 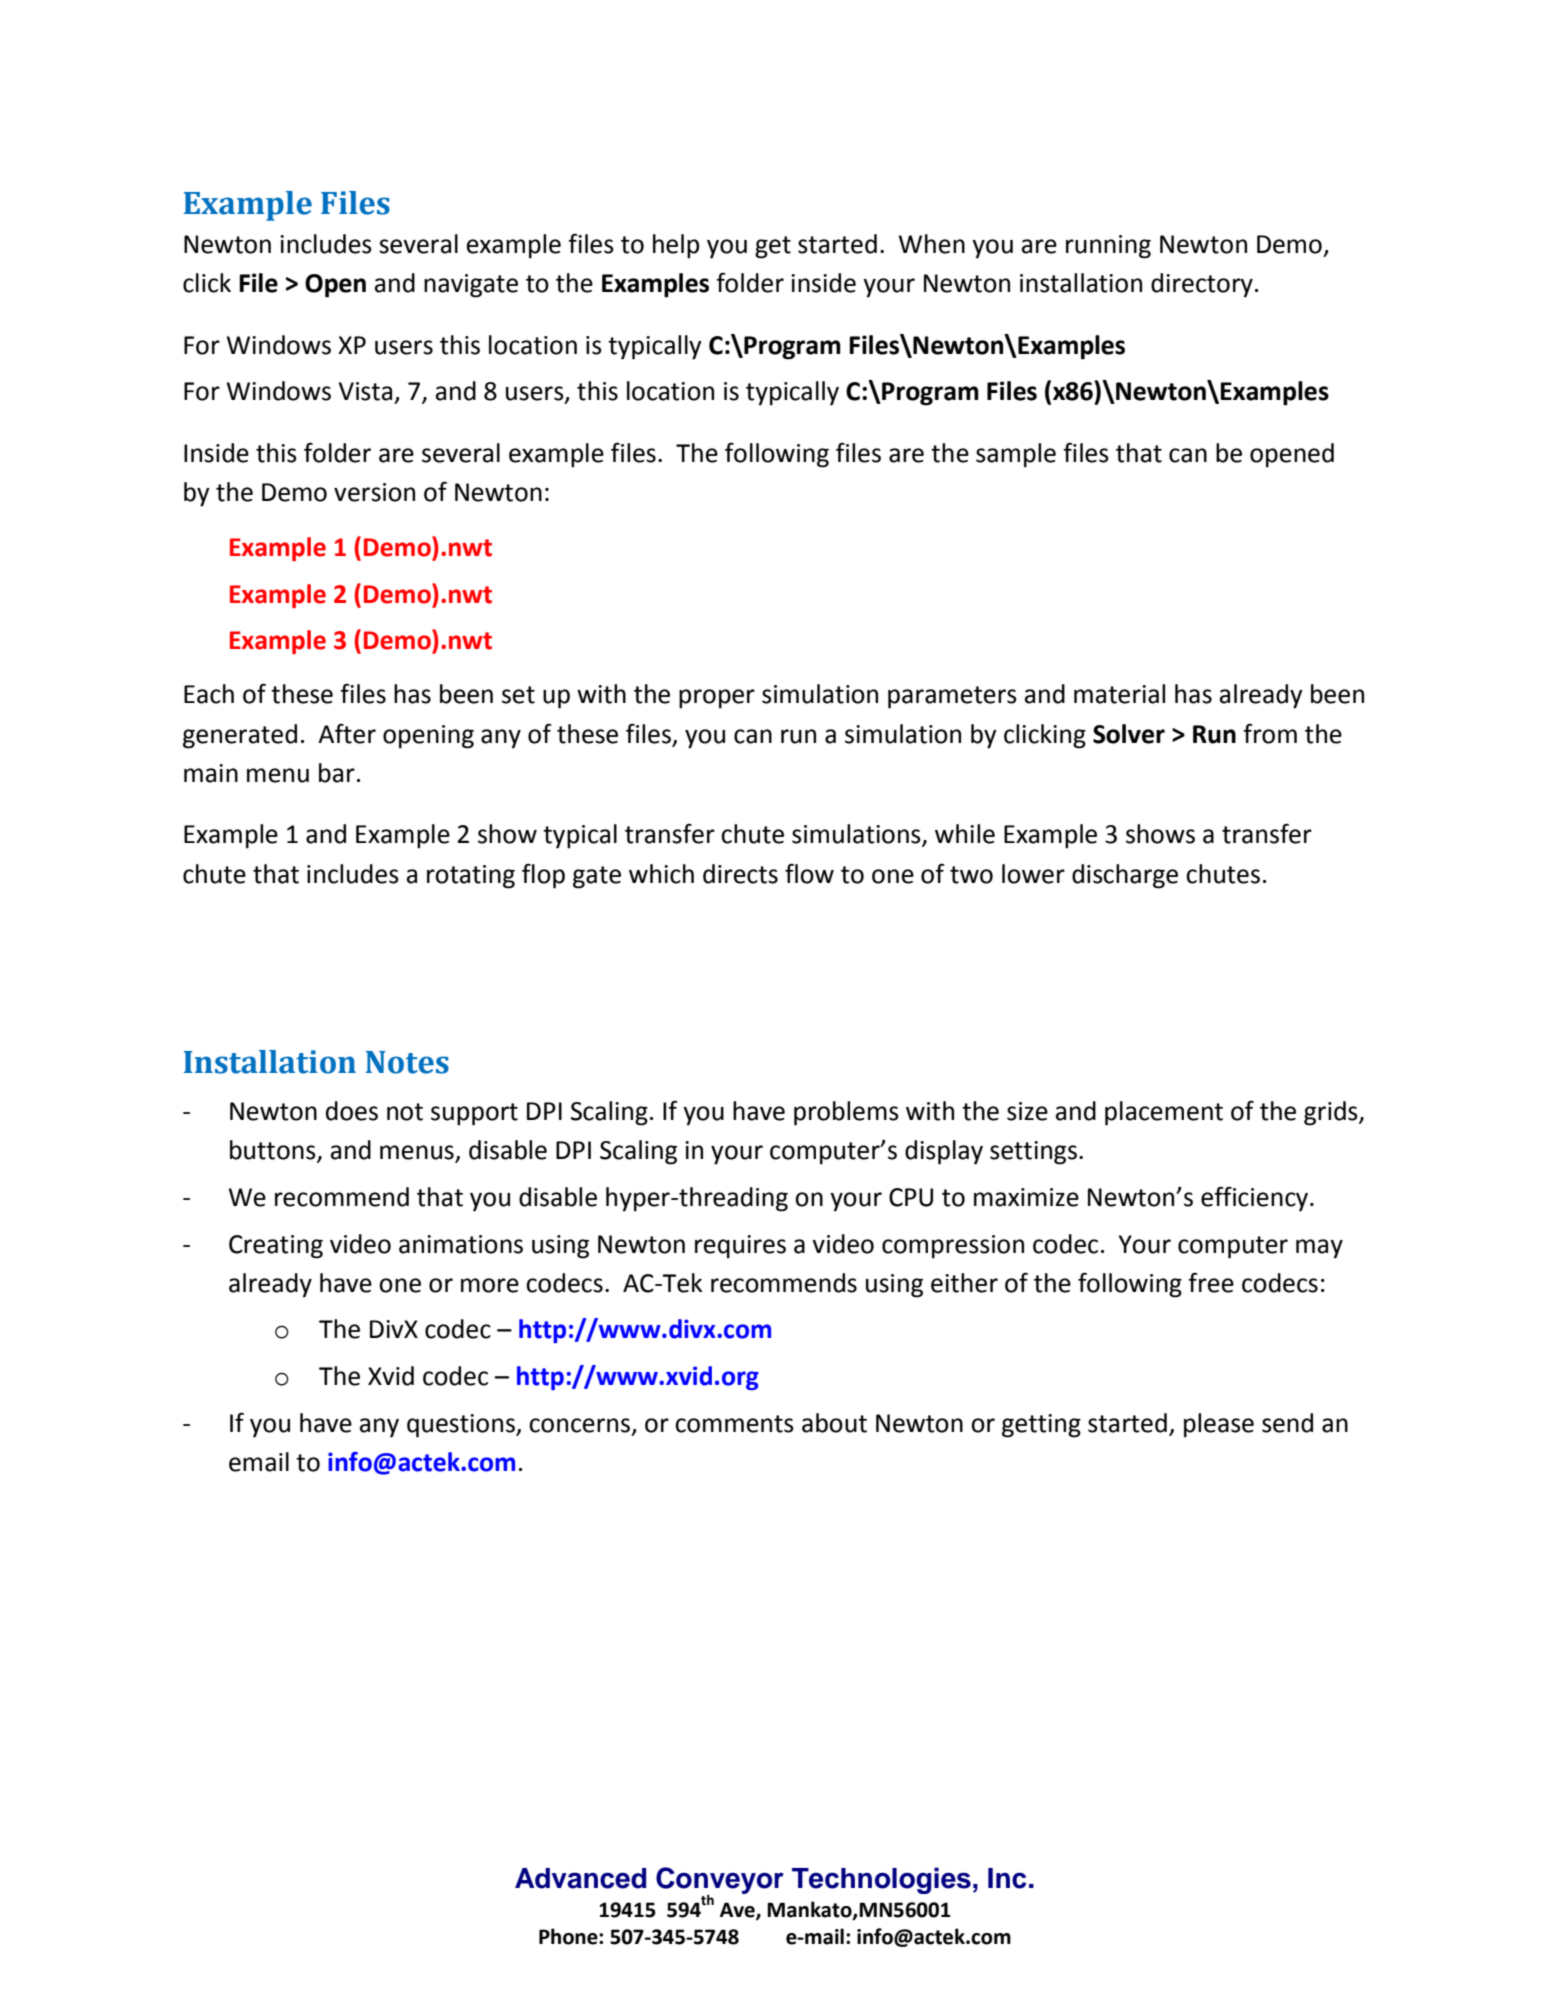 I want to click on Vista, so click(x=365, y=391).
